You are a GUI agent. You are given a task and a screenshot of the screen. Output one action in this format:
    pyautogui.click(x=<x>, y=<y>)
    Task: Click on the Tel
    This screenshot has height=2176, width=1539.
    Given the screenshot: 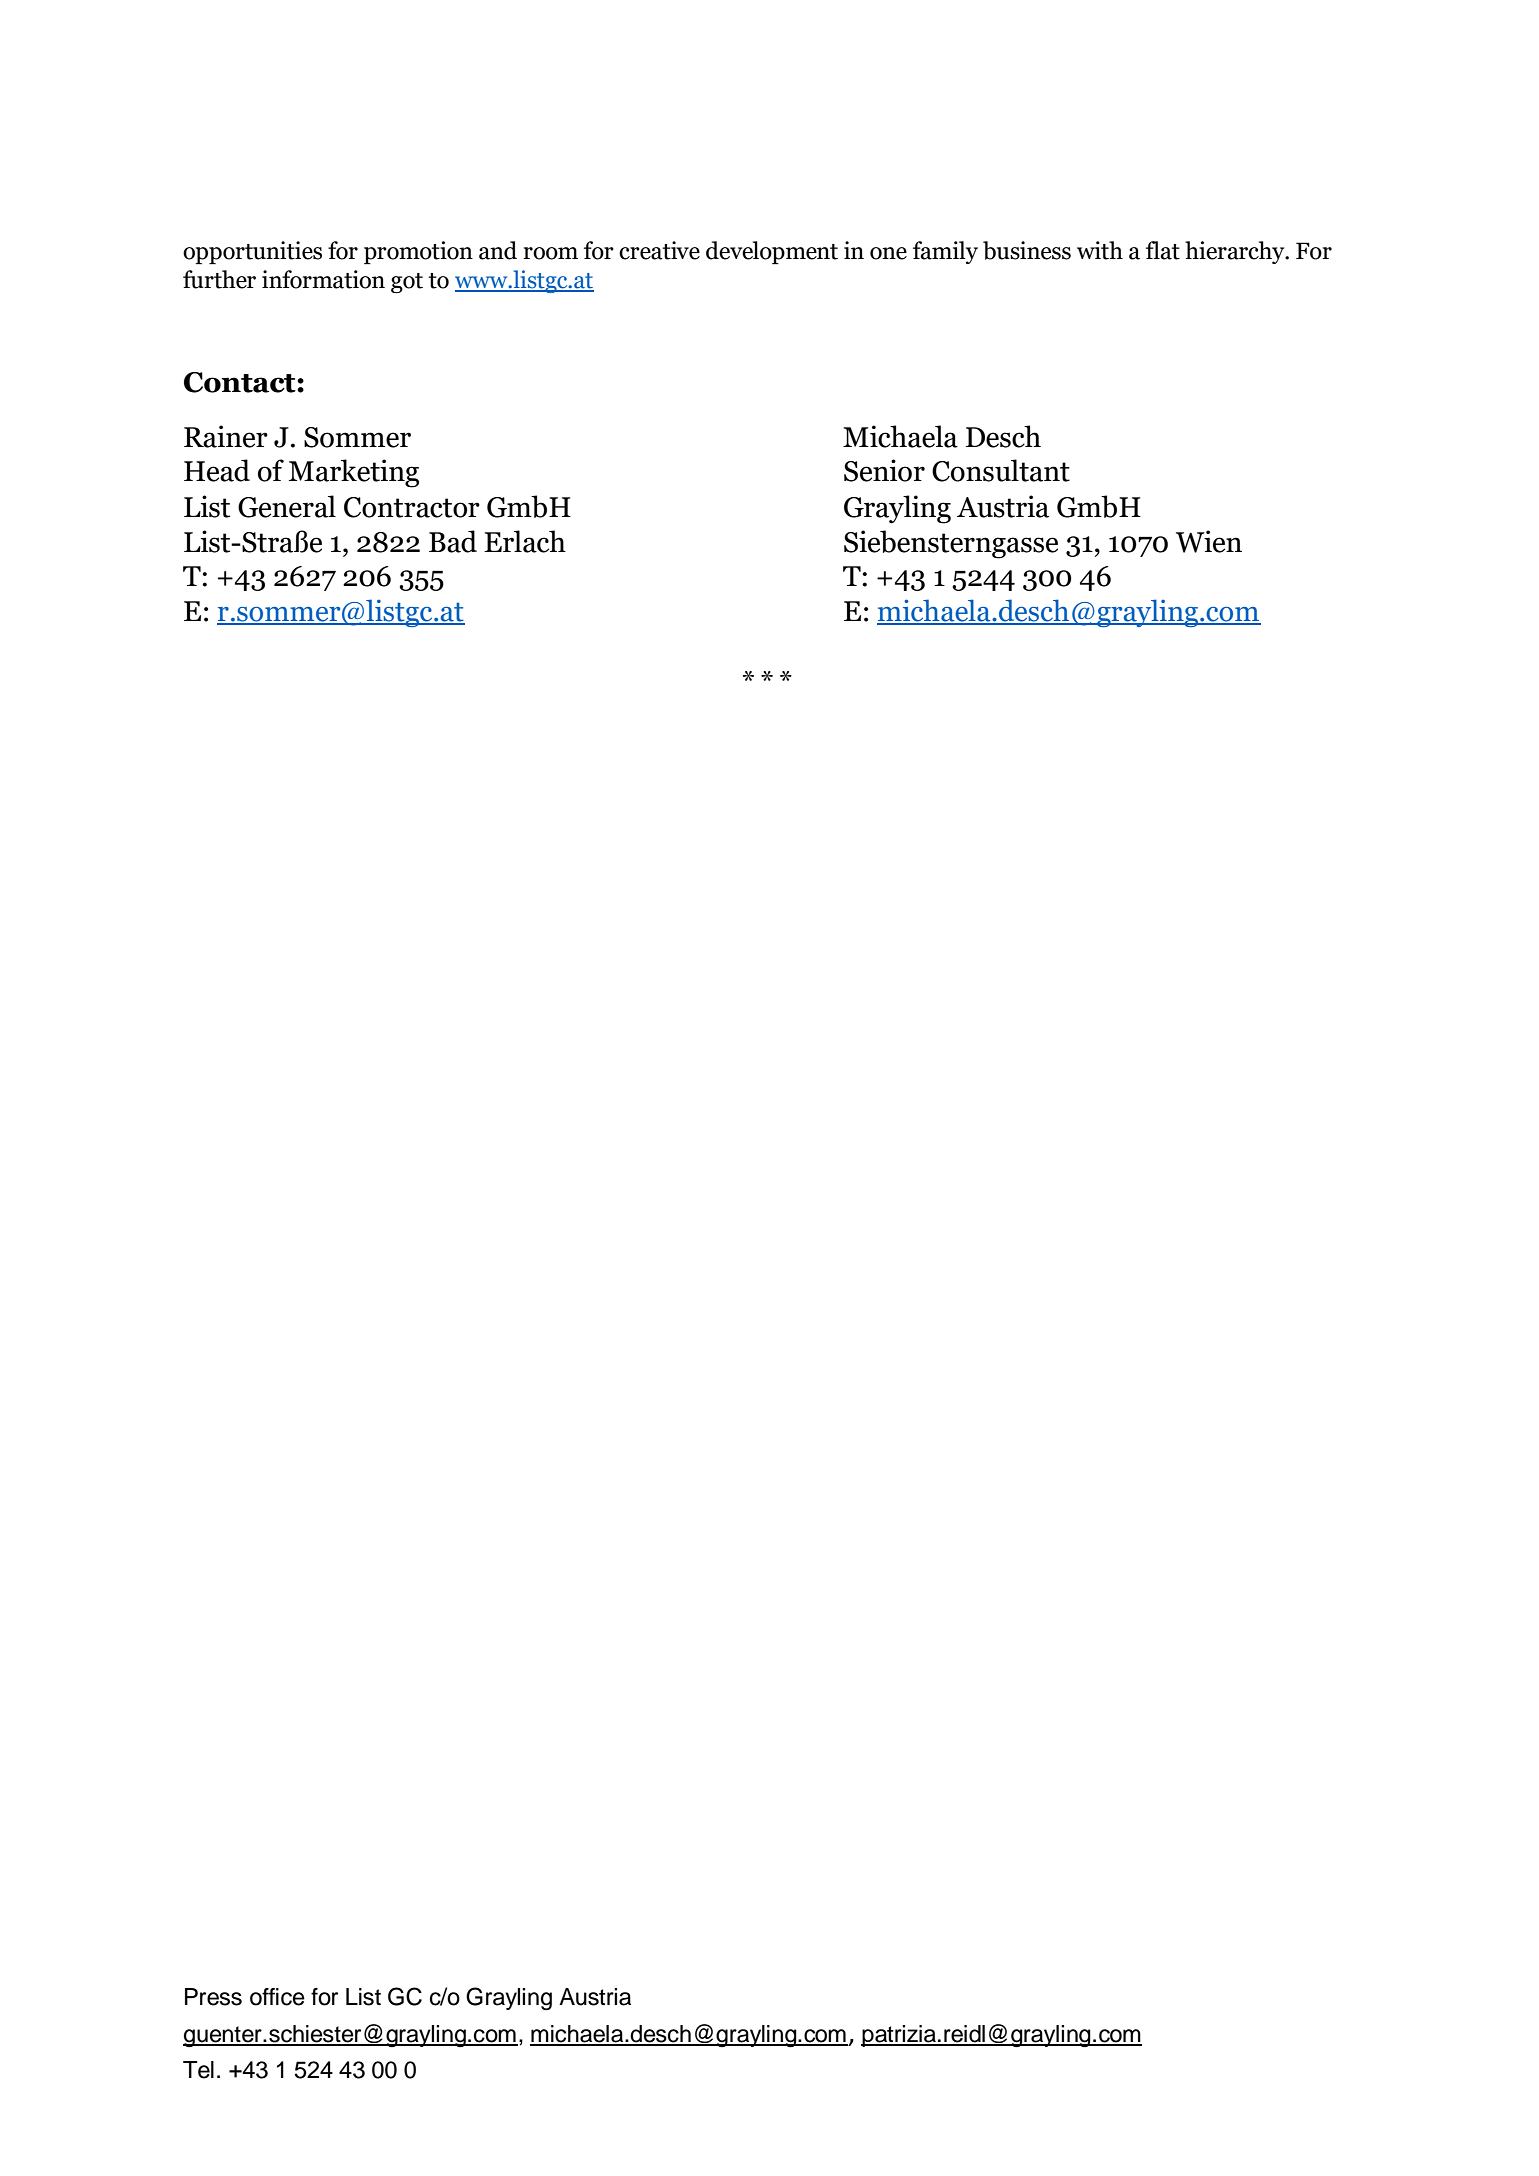 What is the action you would take?
    pyautogui.click(x=198, y=2070)
